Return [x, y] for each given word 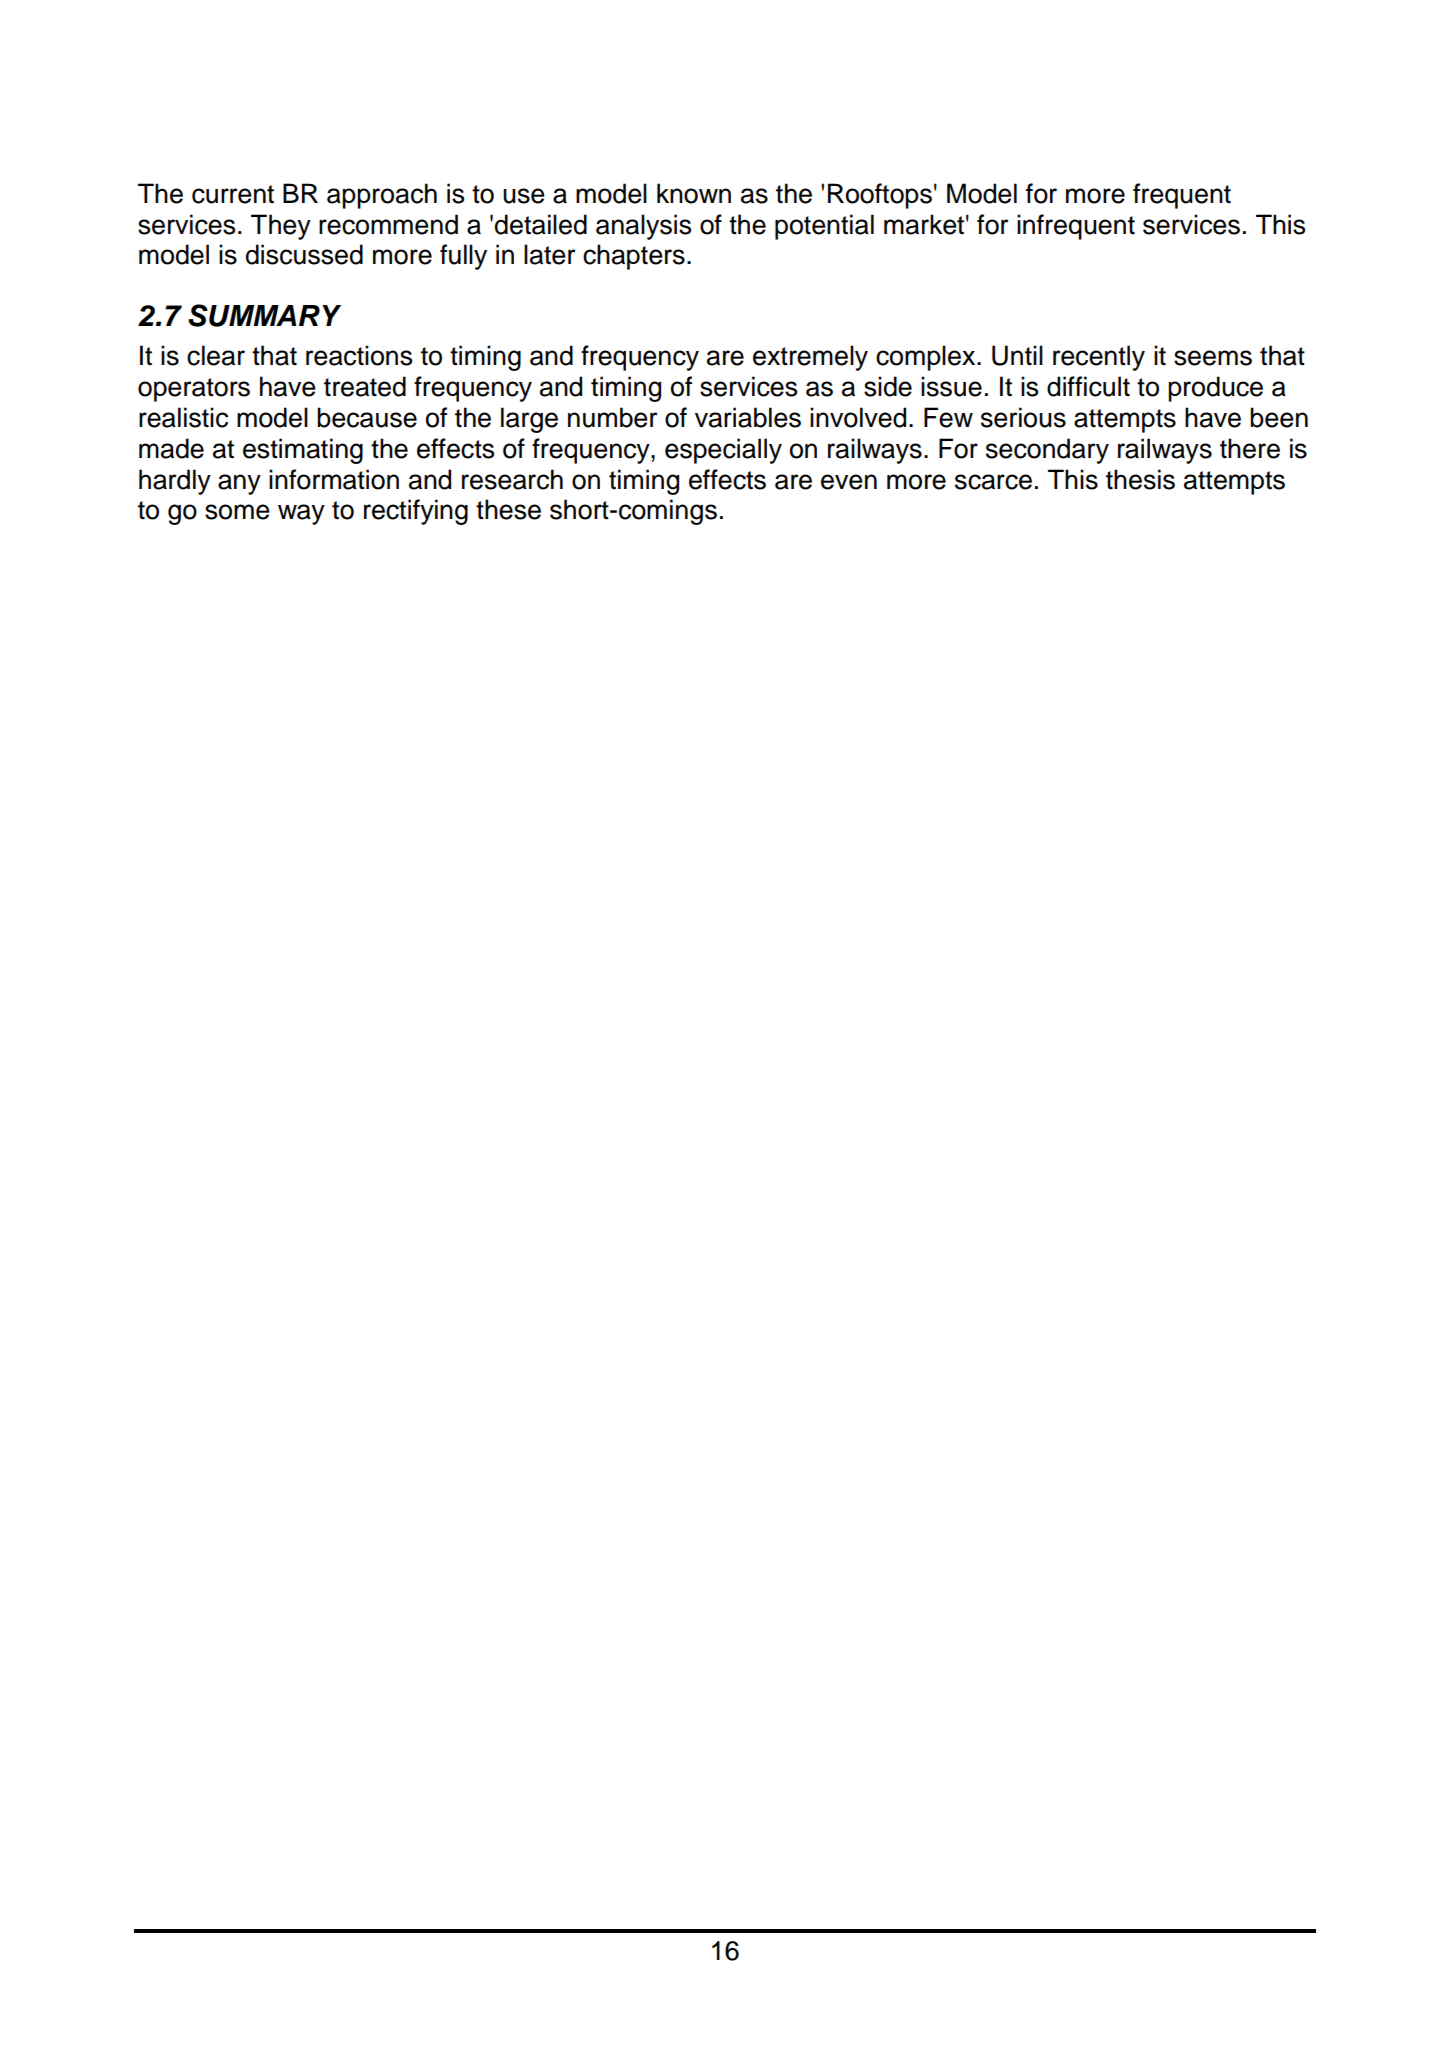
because [367, 417]
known [694, 193]
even [849, 482]
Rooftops [880, 196]
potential [824, 227]
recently [1099, 358]
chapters [634, 257]
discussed [304, 254]
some [237, 512]
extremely [810, 358]
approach [382, 196]
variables [748, 417]
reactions [359, 355]
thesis [1140, 479]
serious [1023, 417]
